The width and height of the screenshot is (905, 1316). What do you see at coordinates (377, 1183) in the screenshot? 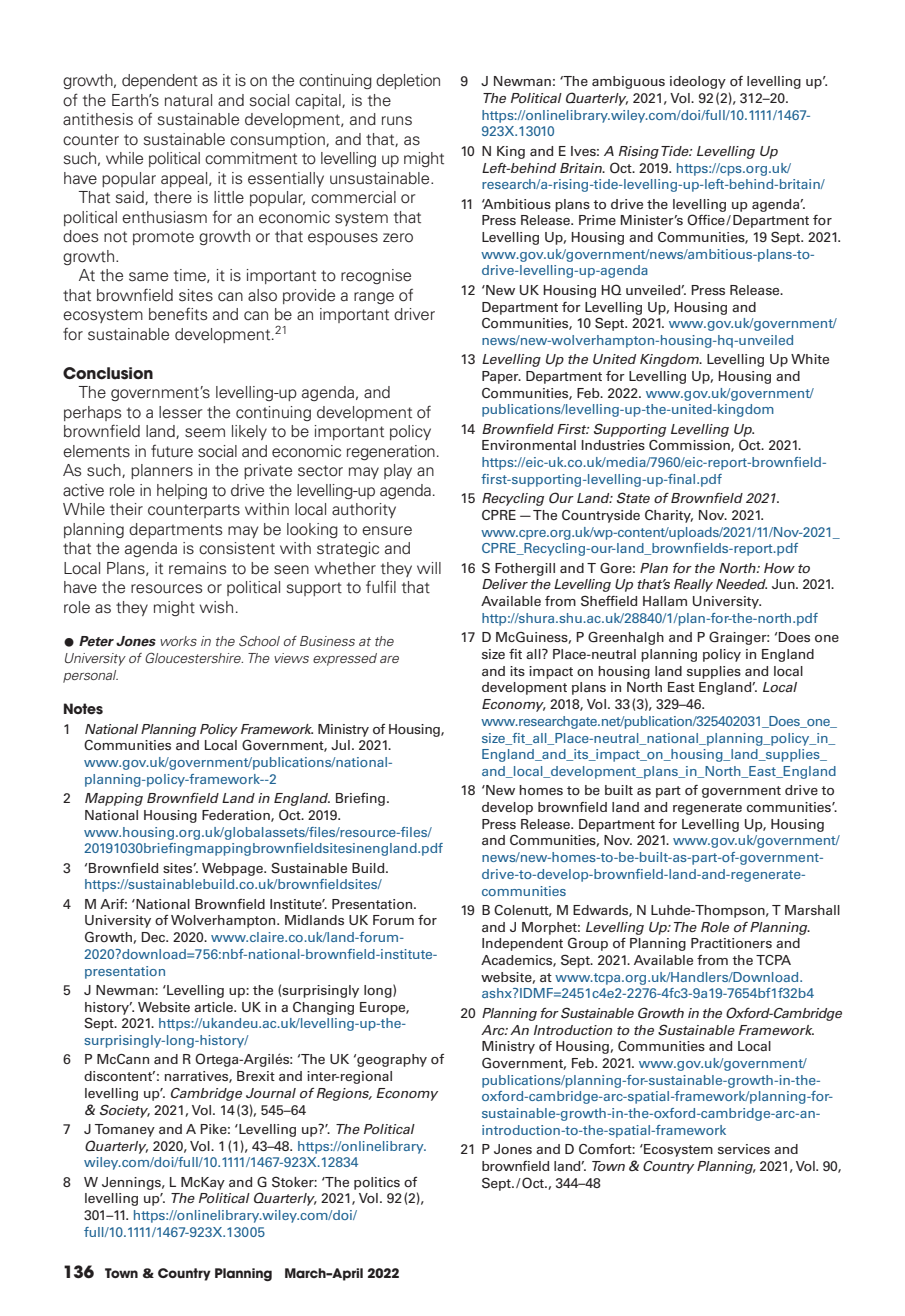
I see `politics` at bounding box center [377, 1183].
